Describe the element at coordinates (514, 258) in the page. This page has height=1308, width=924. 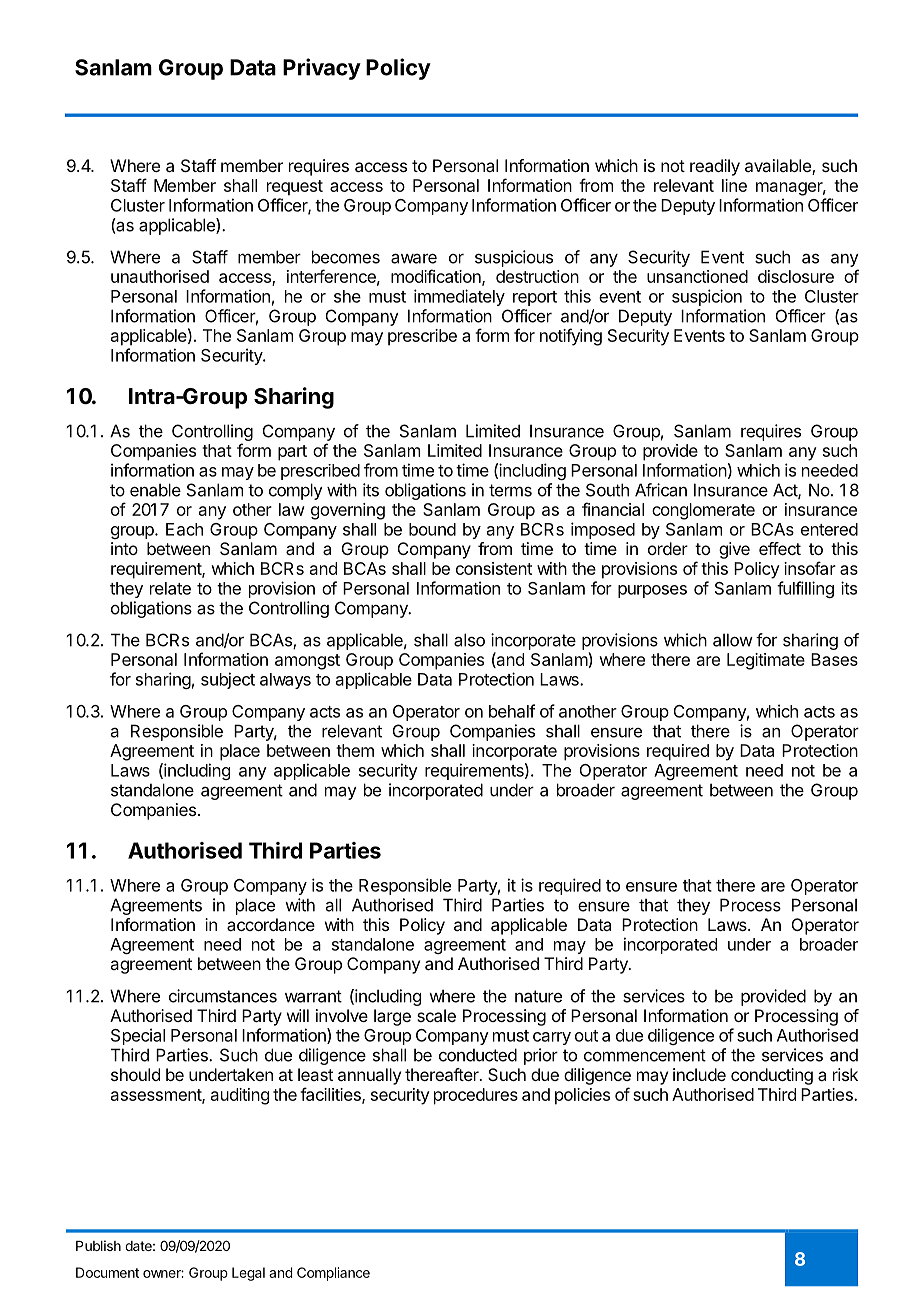
I see `suspicious` at that location.
